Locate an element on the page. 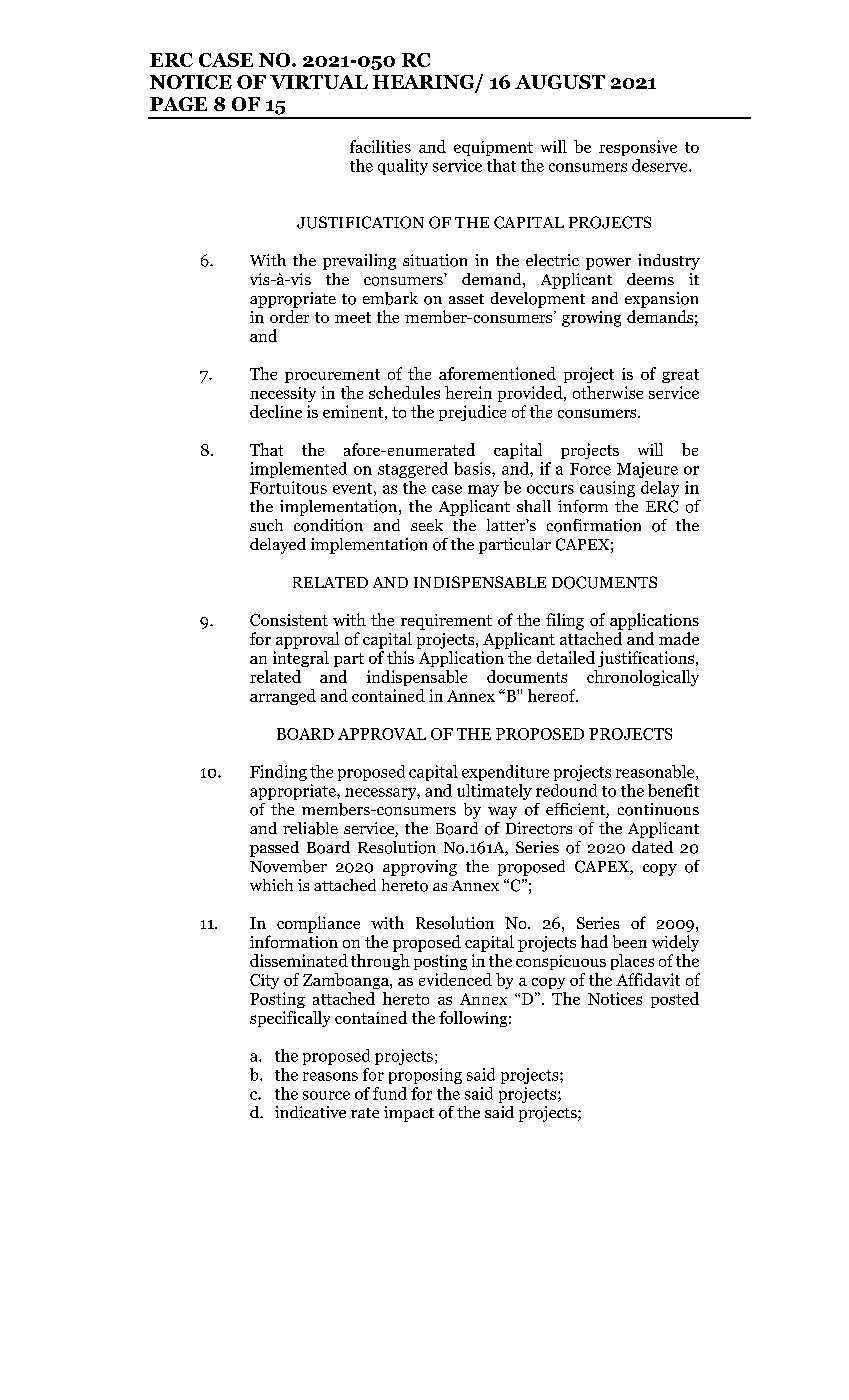  Finding is located at coordinates (278, 773).
